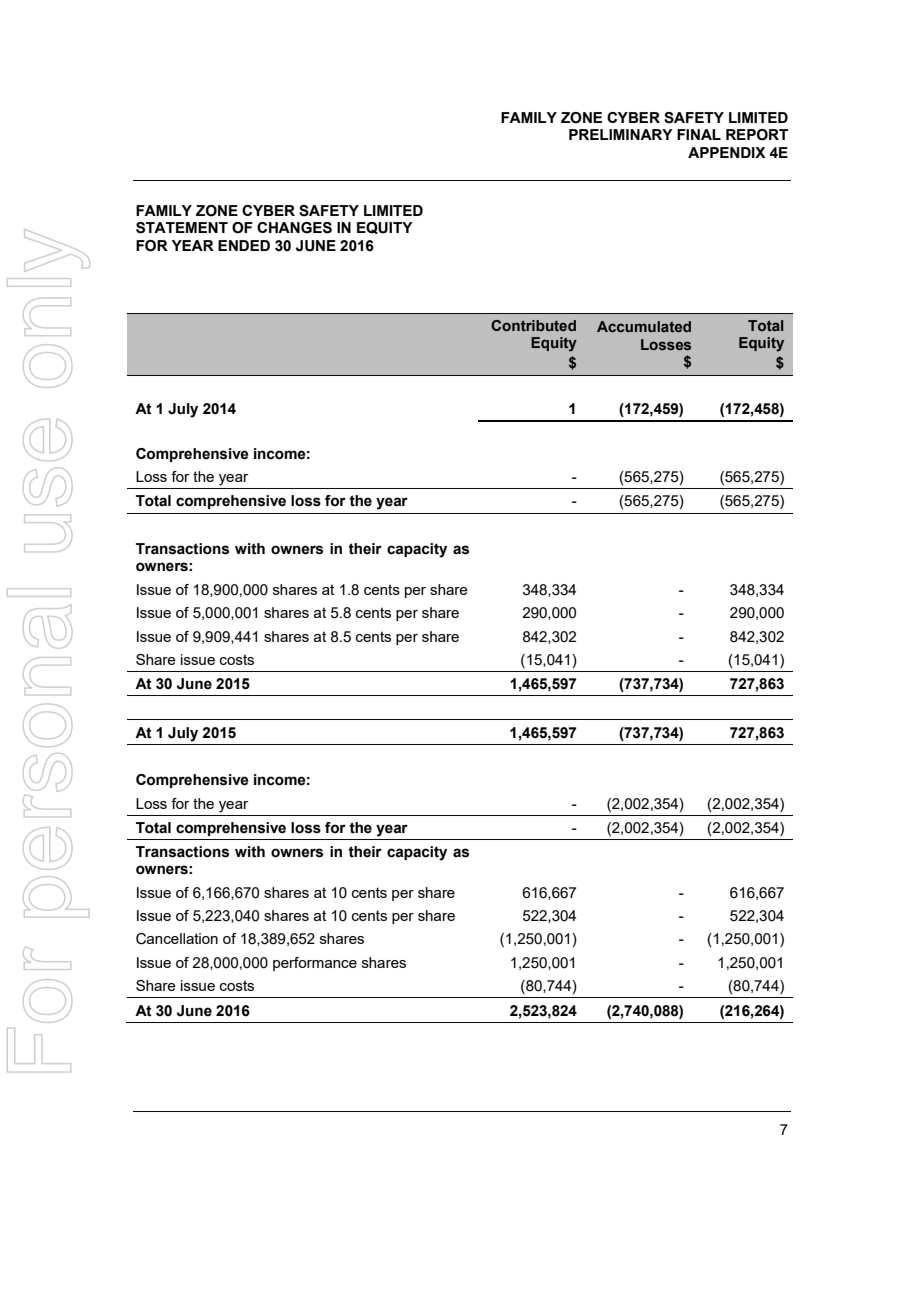 The width and height of the image is (924, 1308). Describe the element at coordinates (621, 134) in the image. I see `PRELIMINARY` at that location.
